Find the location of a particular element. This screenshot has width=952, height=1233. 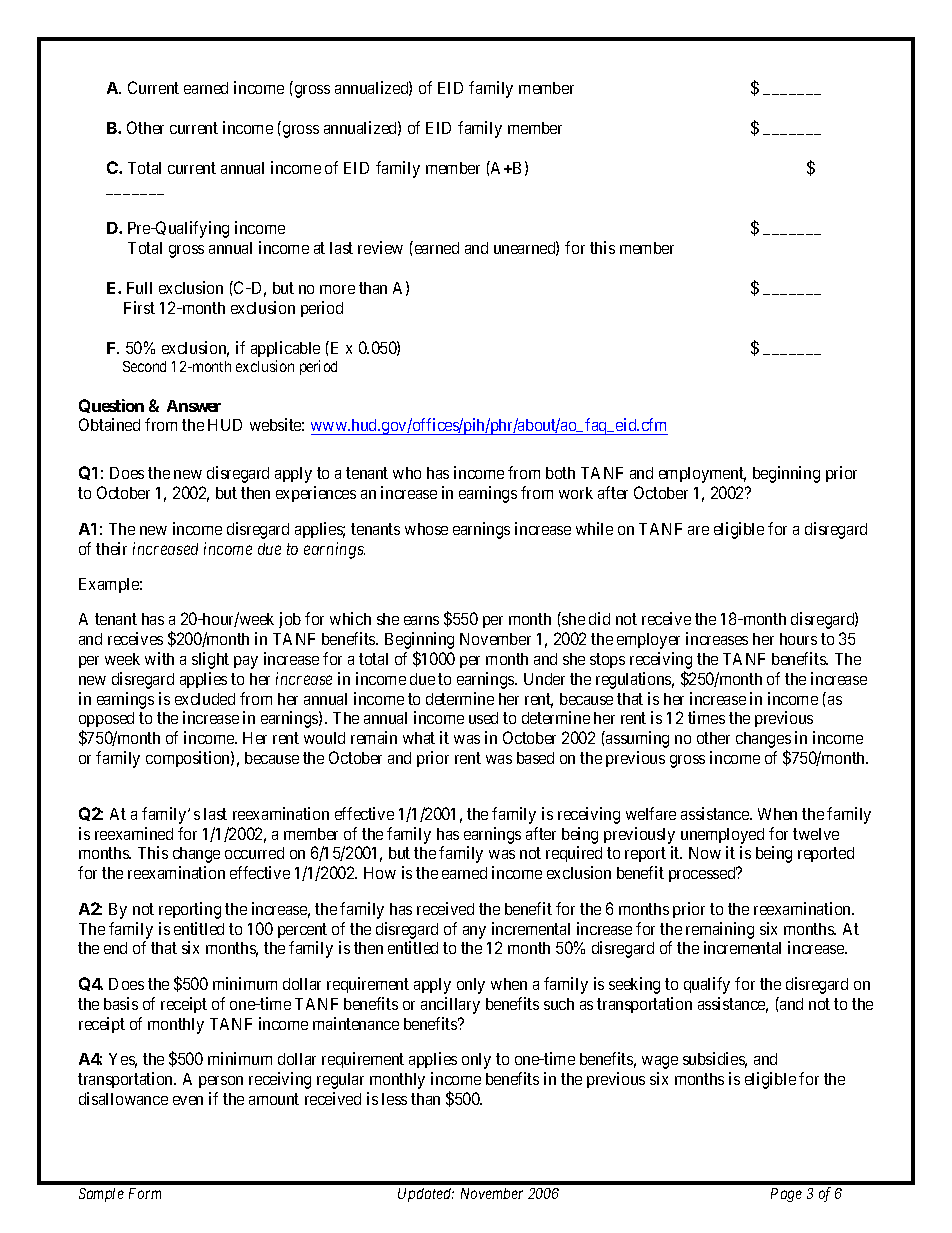

Full is located at coordinates (139, 288).
